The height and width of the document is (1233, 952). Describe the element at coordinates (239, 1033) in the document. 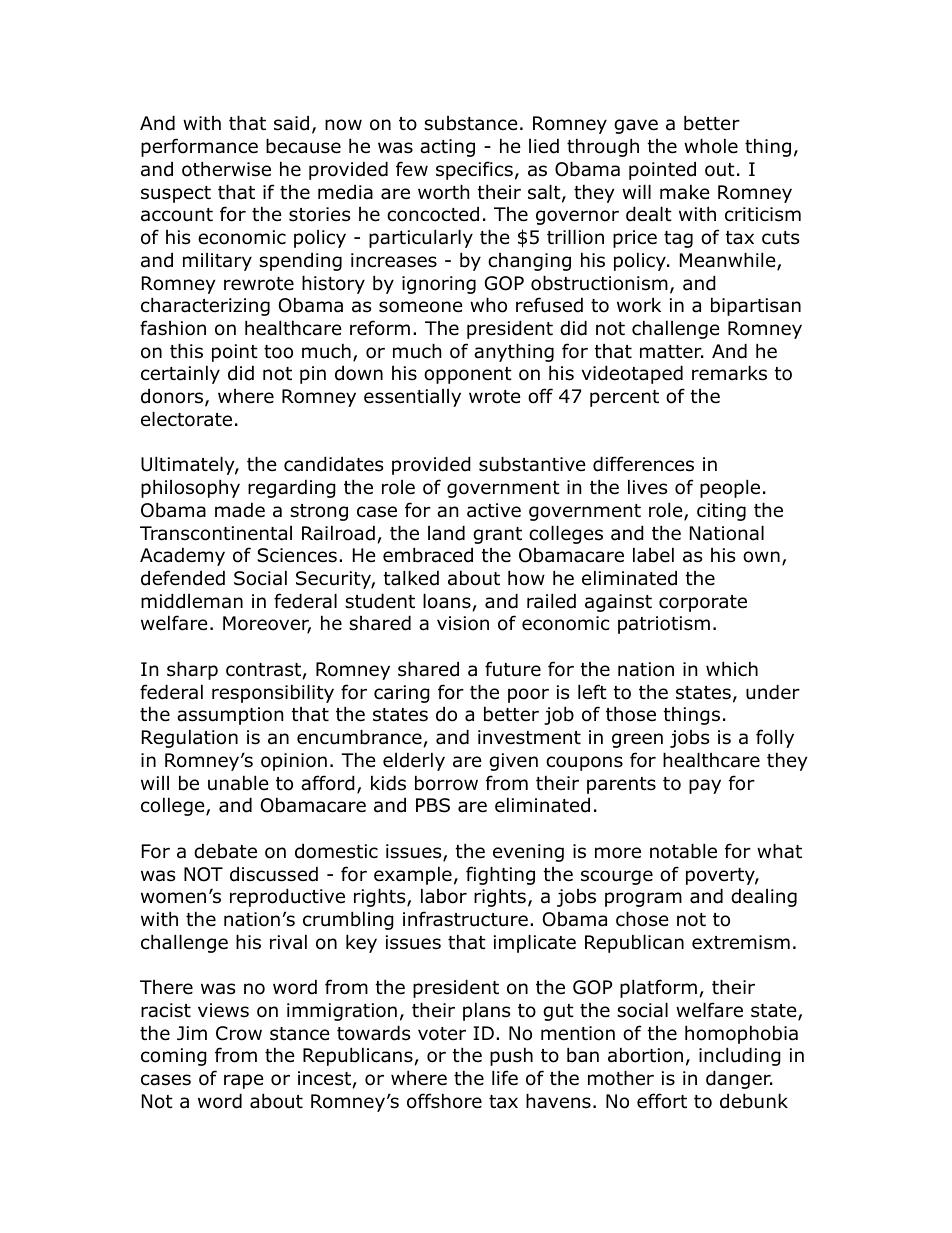

I see `Crow` at that location.
